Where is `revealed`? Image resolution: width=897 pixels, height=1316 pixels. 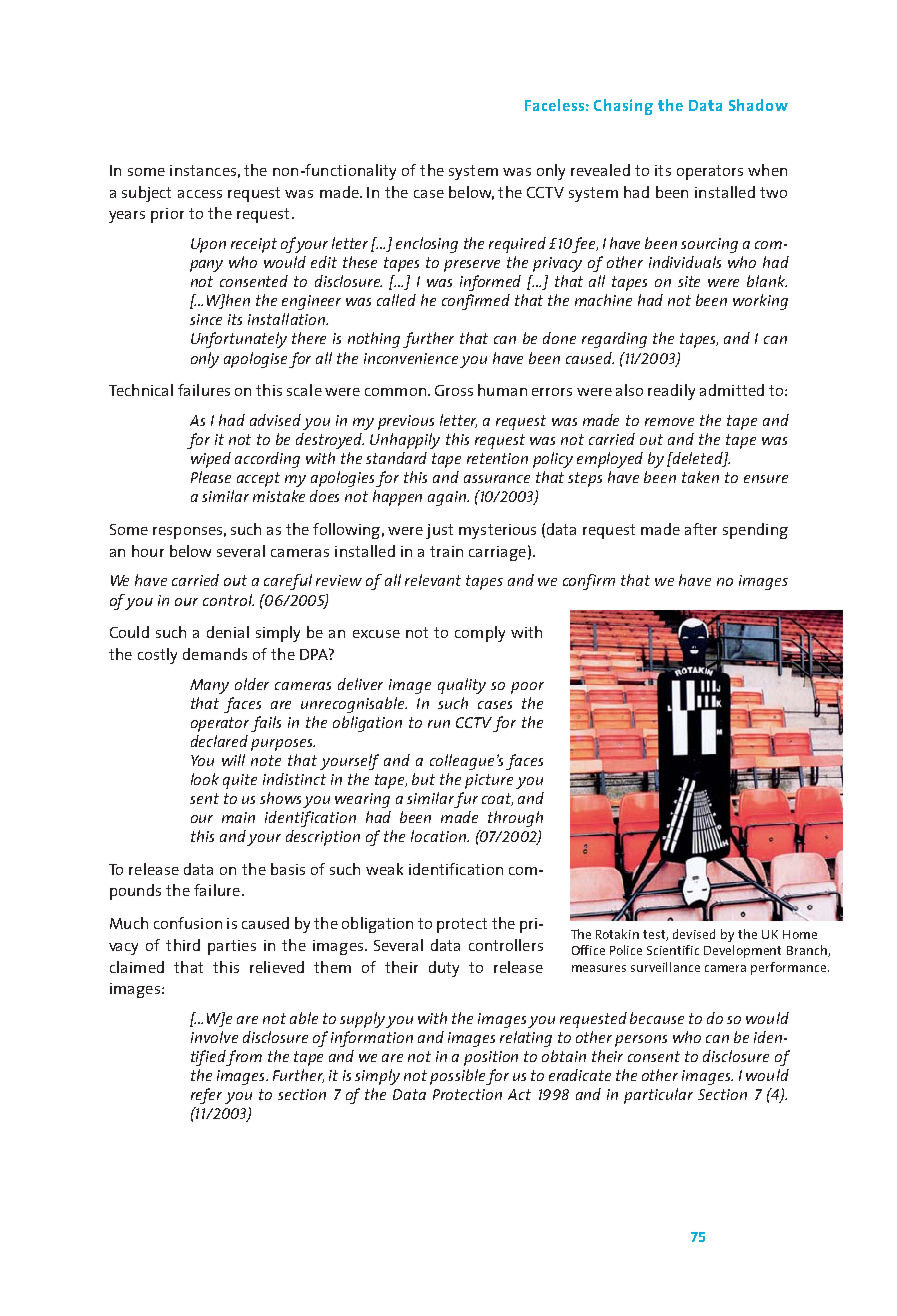 revealed is located at coordinates (600, 170).
